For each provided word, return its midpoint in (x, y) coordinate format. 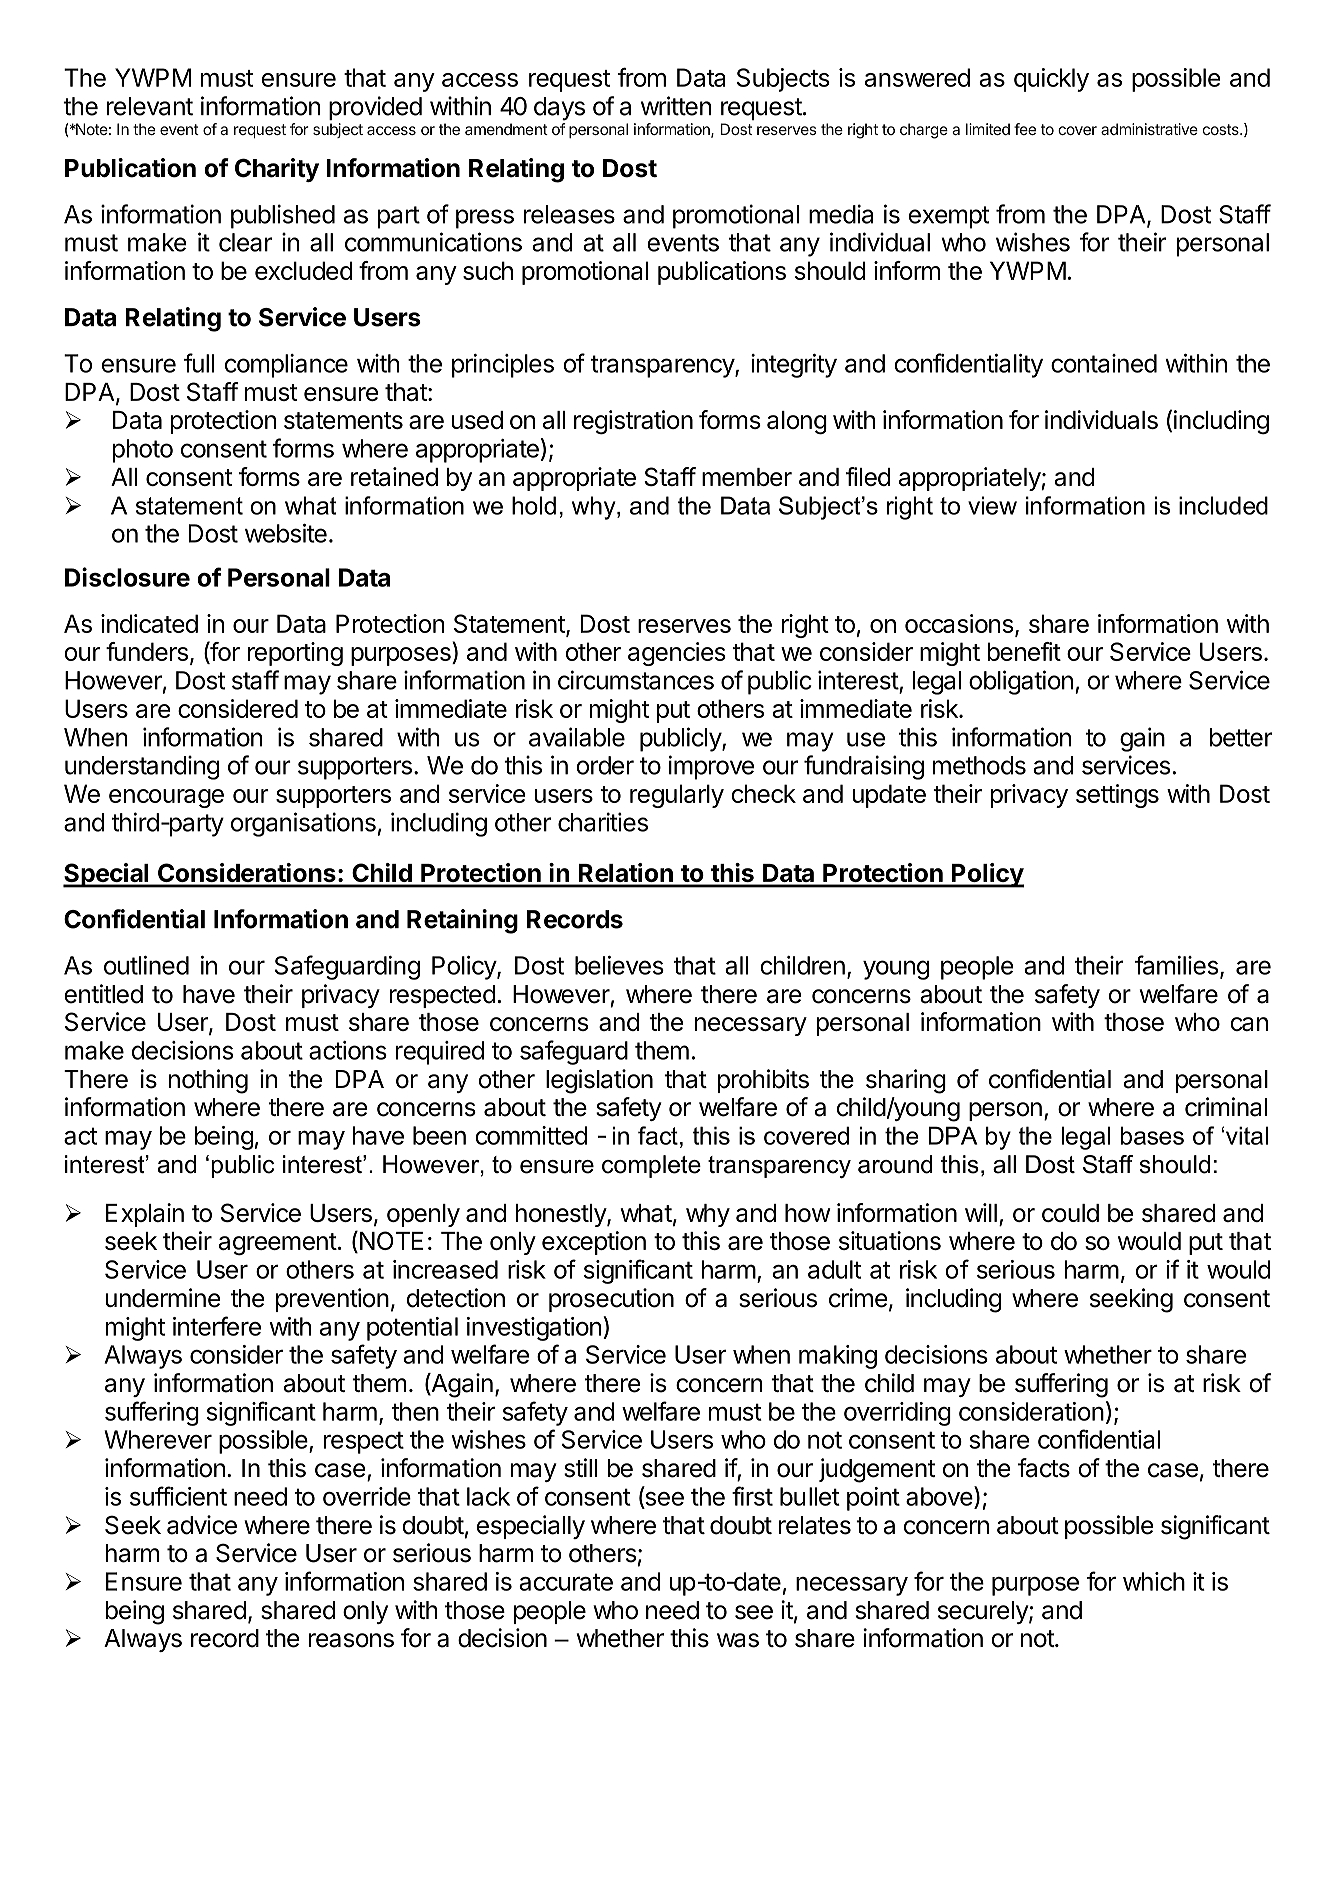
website (286, 533)
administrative (1149, 129)
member (747, 477)
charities (603, 822)
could (1070, 1213)
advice (202, 1525)
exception (594, 1243)
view (992, 505)
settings (1117, 796)
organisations (303, 824)
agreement (278, 1244)
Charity (277, 170)
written (676, 106)
